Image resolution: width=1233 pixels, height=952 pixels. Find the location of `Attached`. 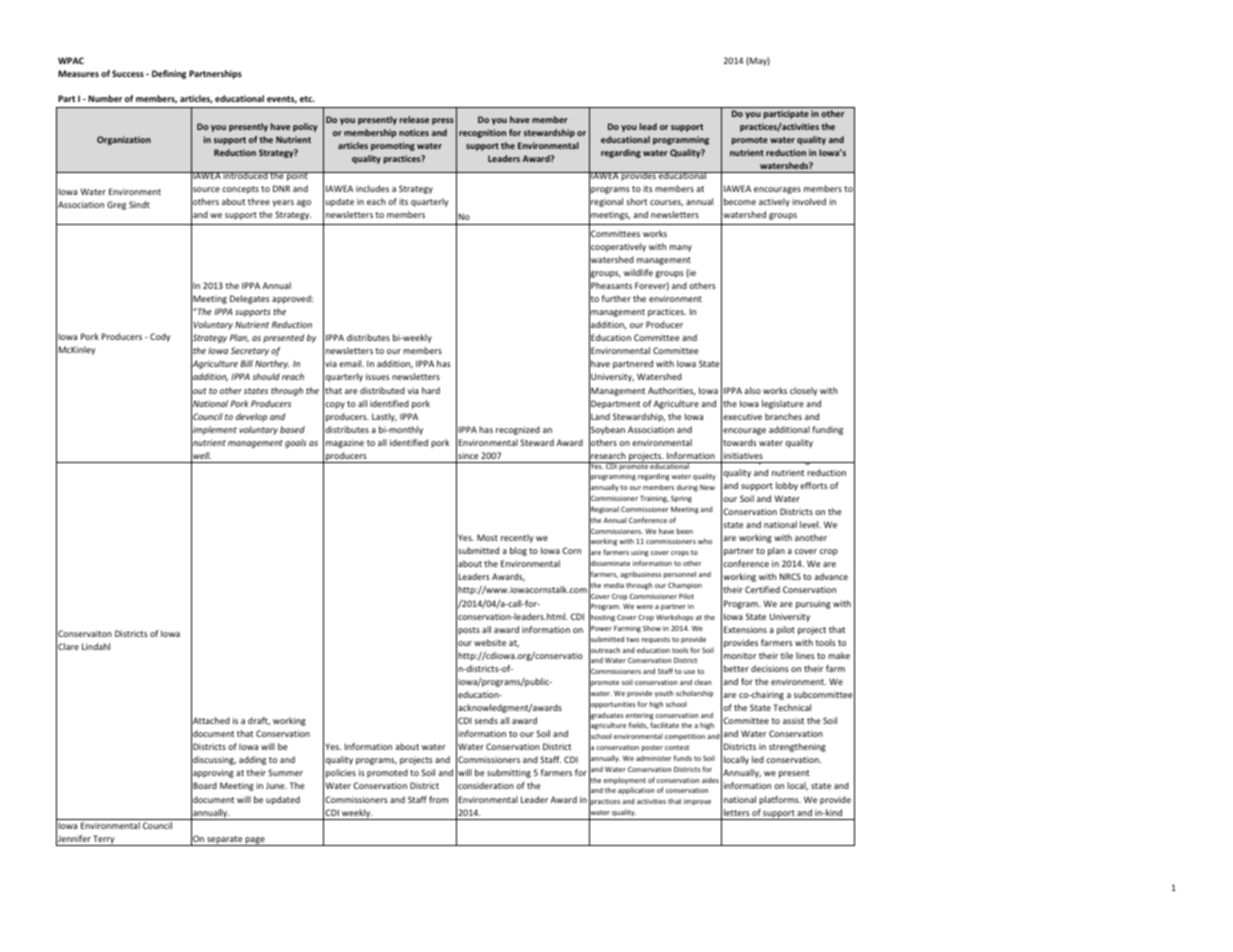

Attached is located at coordinates (210, 721).
